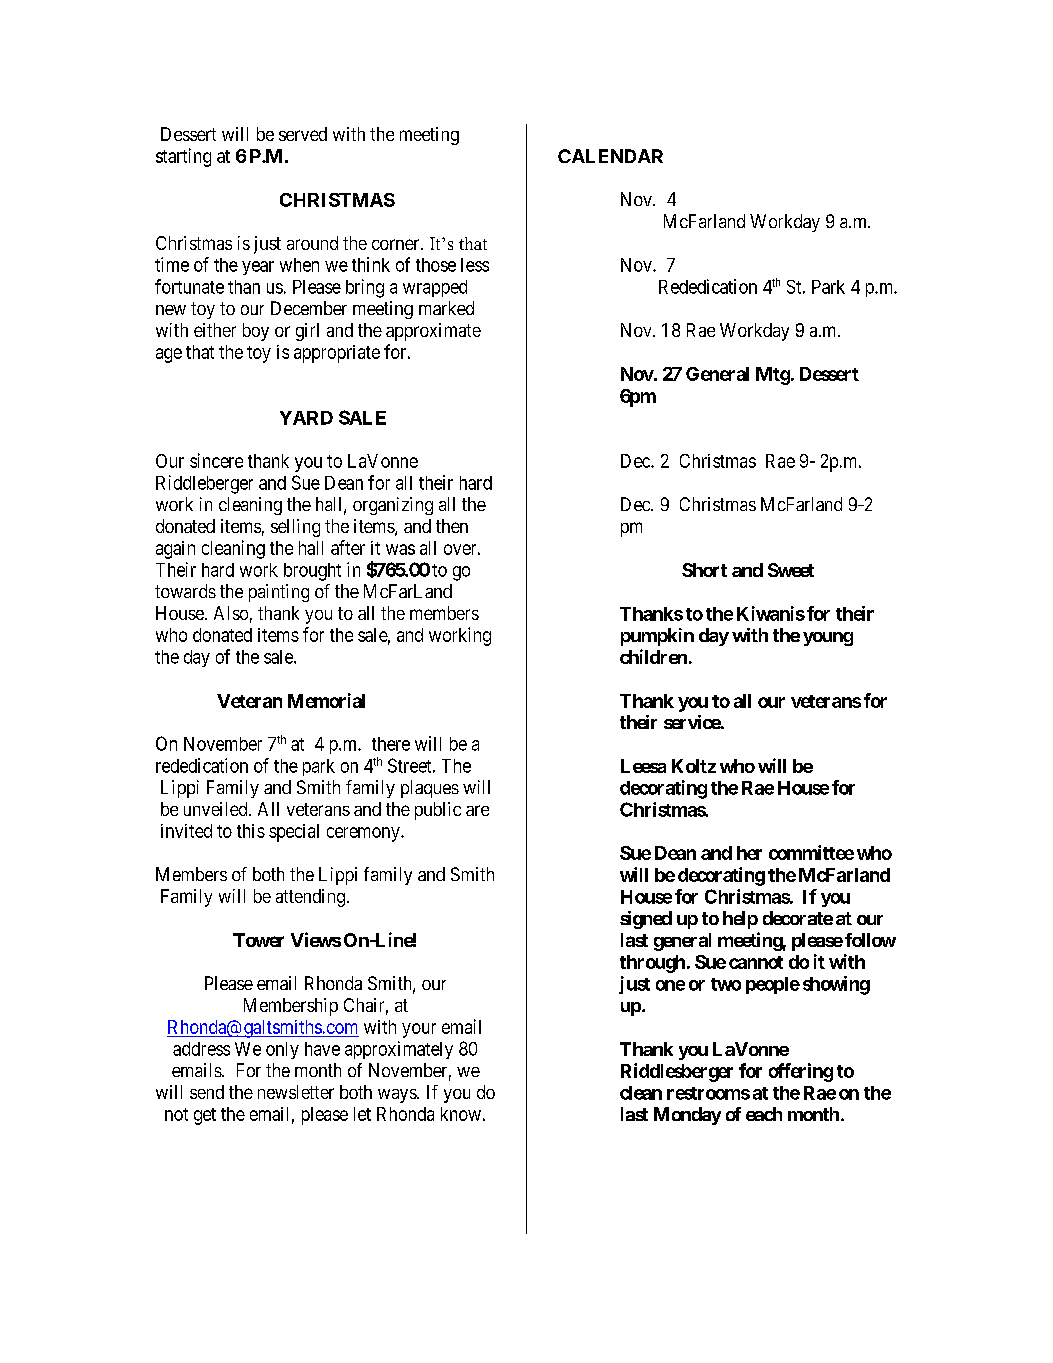  I want to click on less, so click(475, 265).
